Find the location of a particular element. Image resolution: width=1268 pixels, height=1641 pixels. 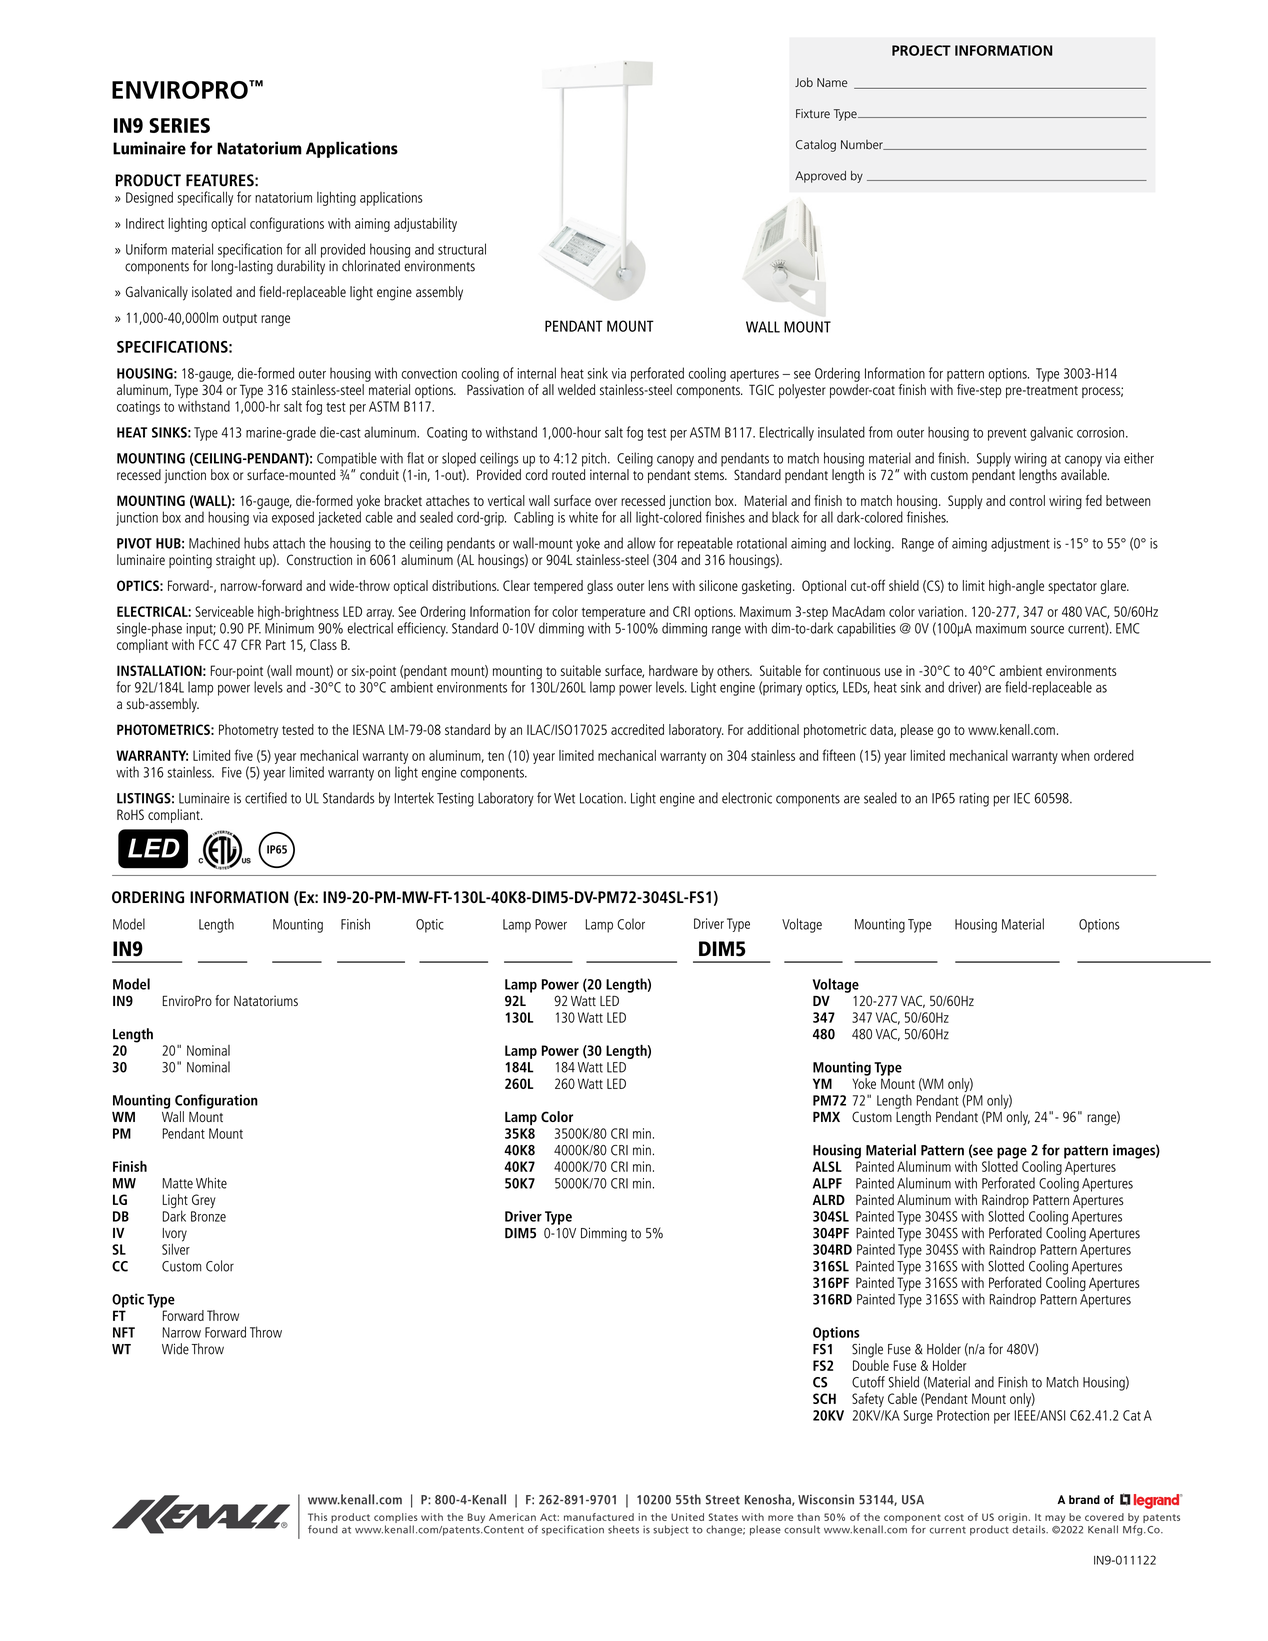

Wet is located at coordinates (564, 798).
